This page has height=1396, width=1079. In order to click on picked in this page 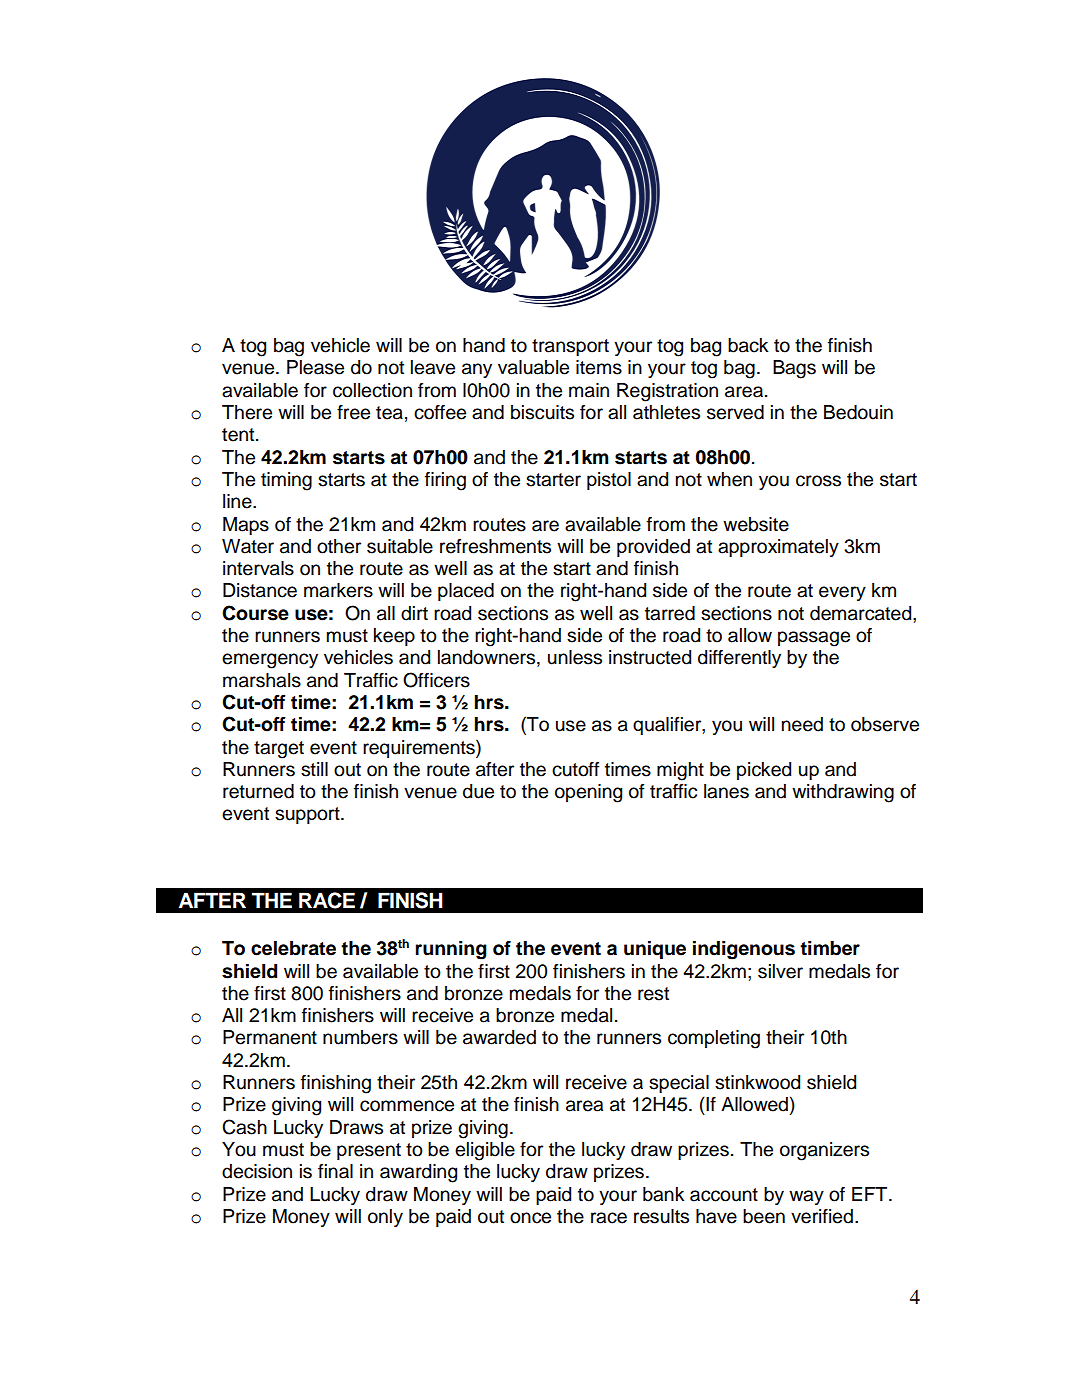, I will do `click(764, 771)`.
